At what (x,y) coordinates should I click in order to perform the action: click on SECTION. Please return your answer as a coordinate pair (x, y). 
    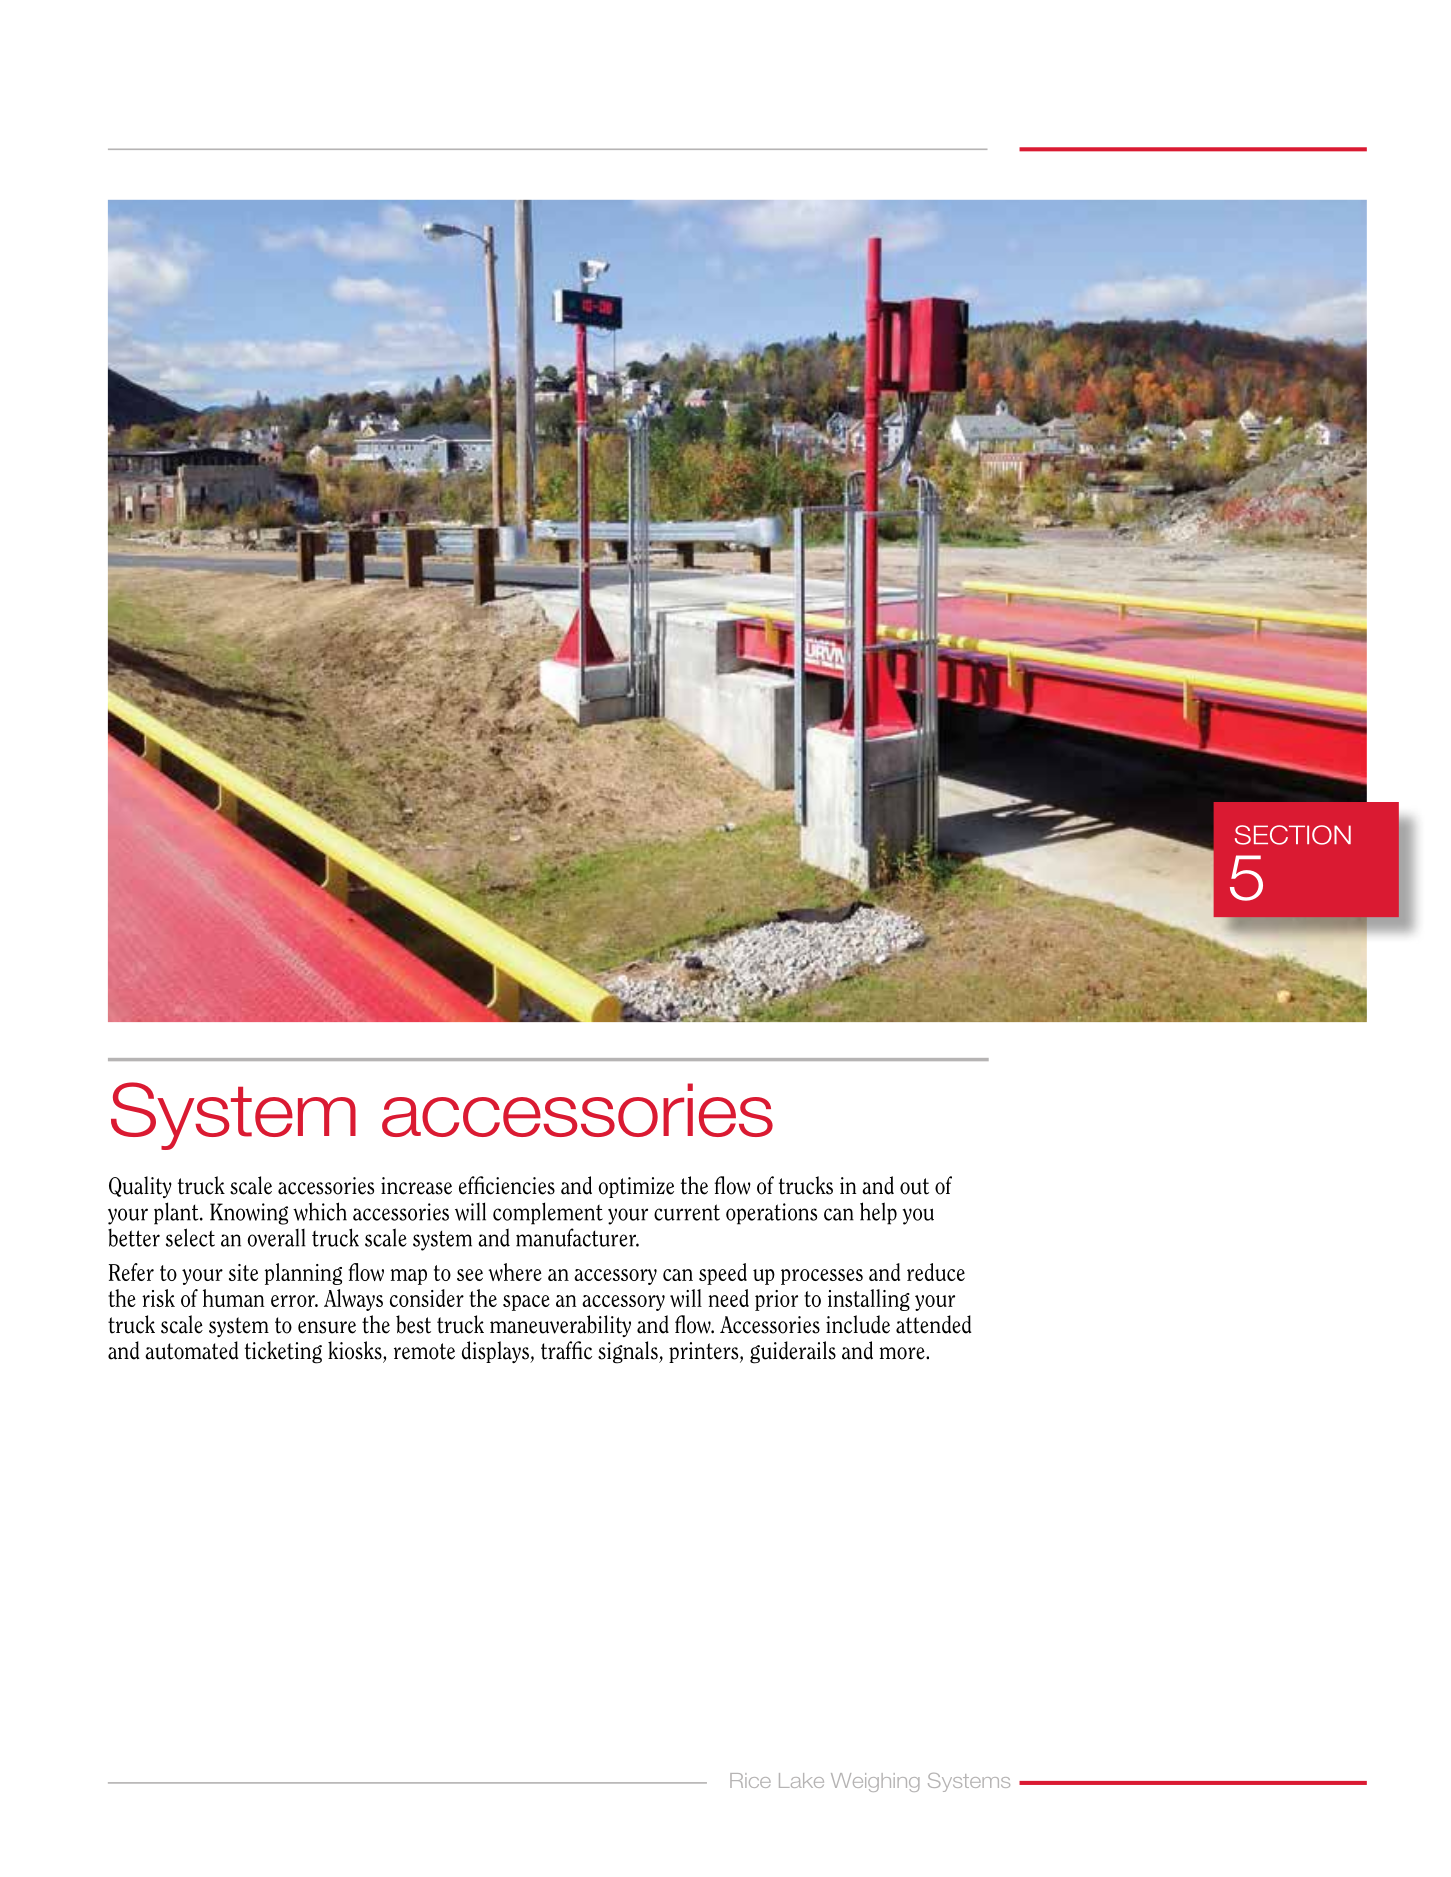
    Looking at the image, I should click on (1293, 835).
